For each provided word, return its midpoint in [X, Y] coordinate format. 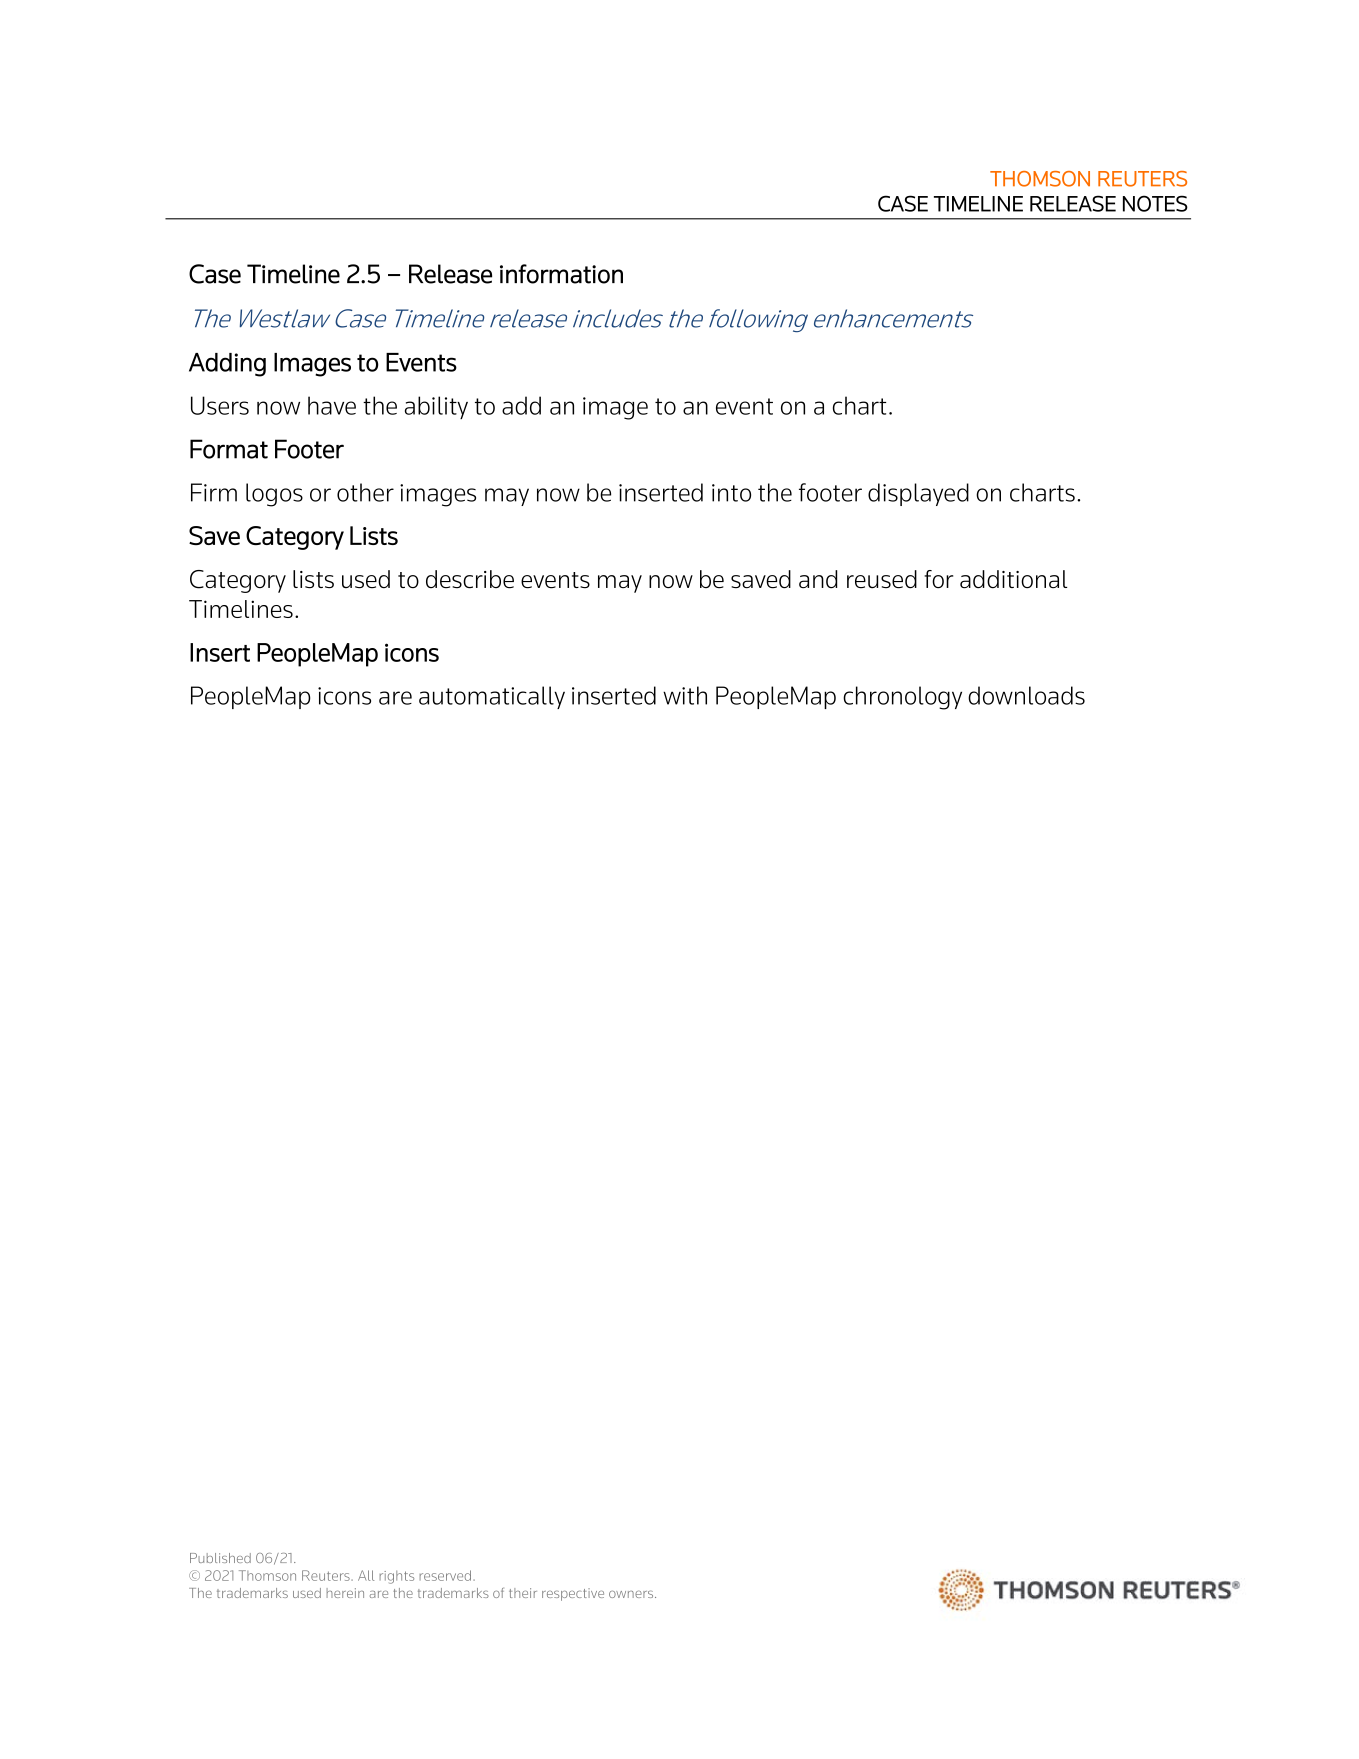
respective [573, 1594]
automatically [492, 697]
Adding [227, 365]
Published [220, 1558]
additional [1013, 579]
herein [345, 1593]
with [685, 695]
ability [436, 407]
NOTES [1155, 203]
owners [632, 1594]
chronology [902, 698]
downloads [1026, 695]
